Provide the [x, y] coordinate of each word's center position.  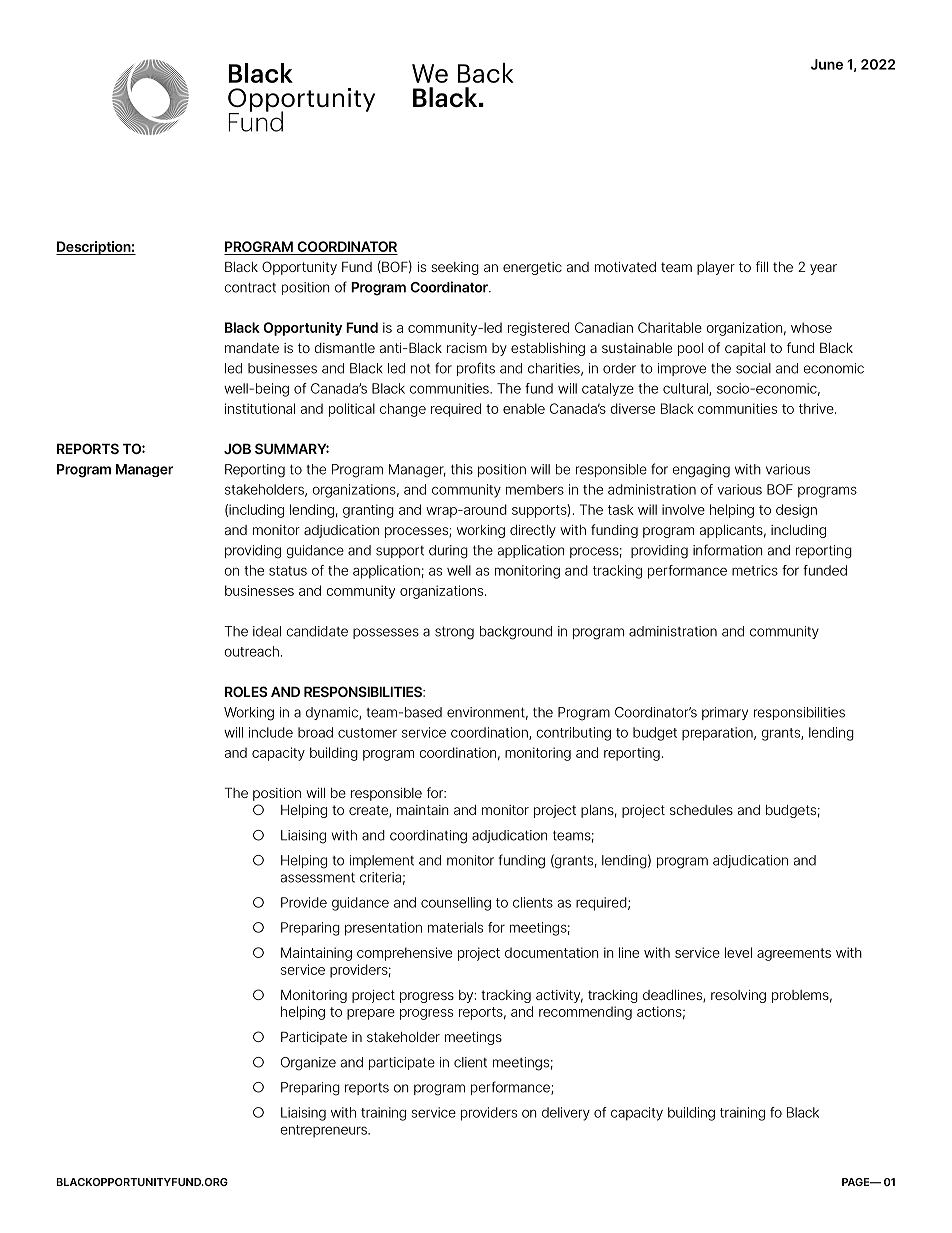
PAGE [857, 1182]
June [827, 64]
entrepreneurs [324, 1131]
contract [250, 288]
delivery [566, 1114]
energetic [532, 268]
